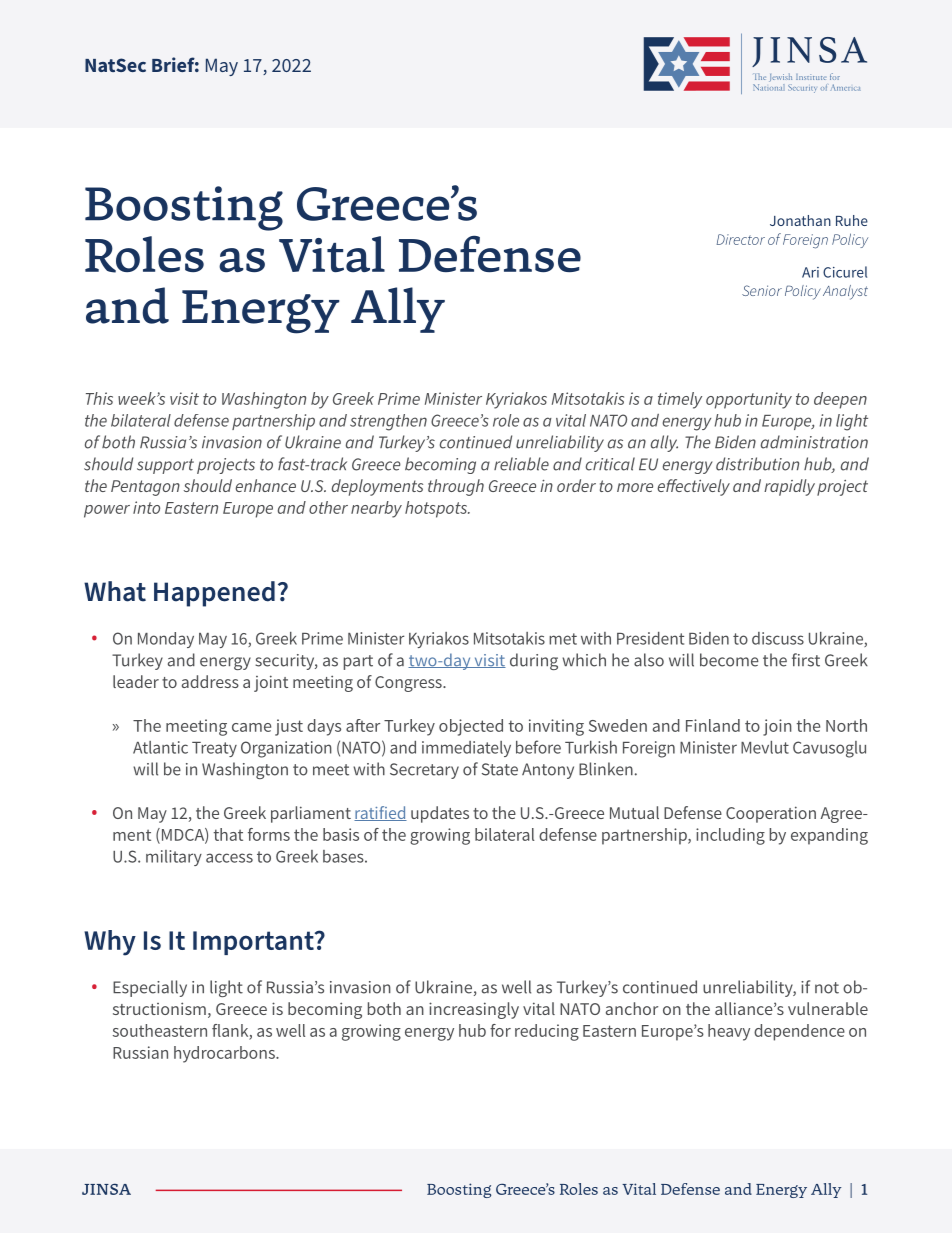 The width and height of the screenshot is (952, 1233). Describe the element at coordinates (254, 943) in the screenshot. I see `Important` at that location.
